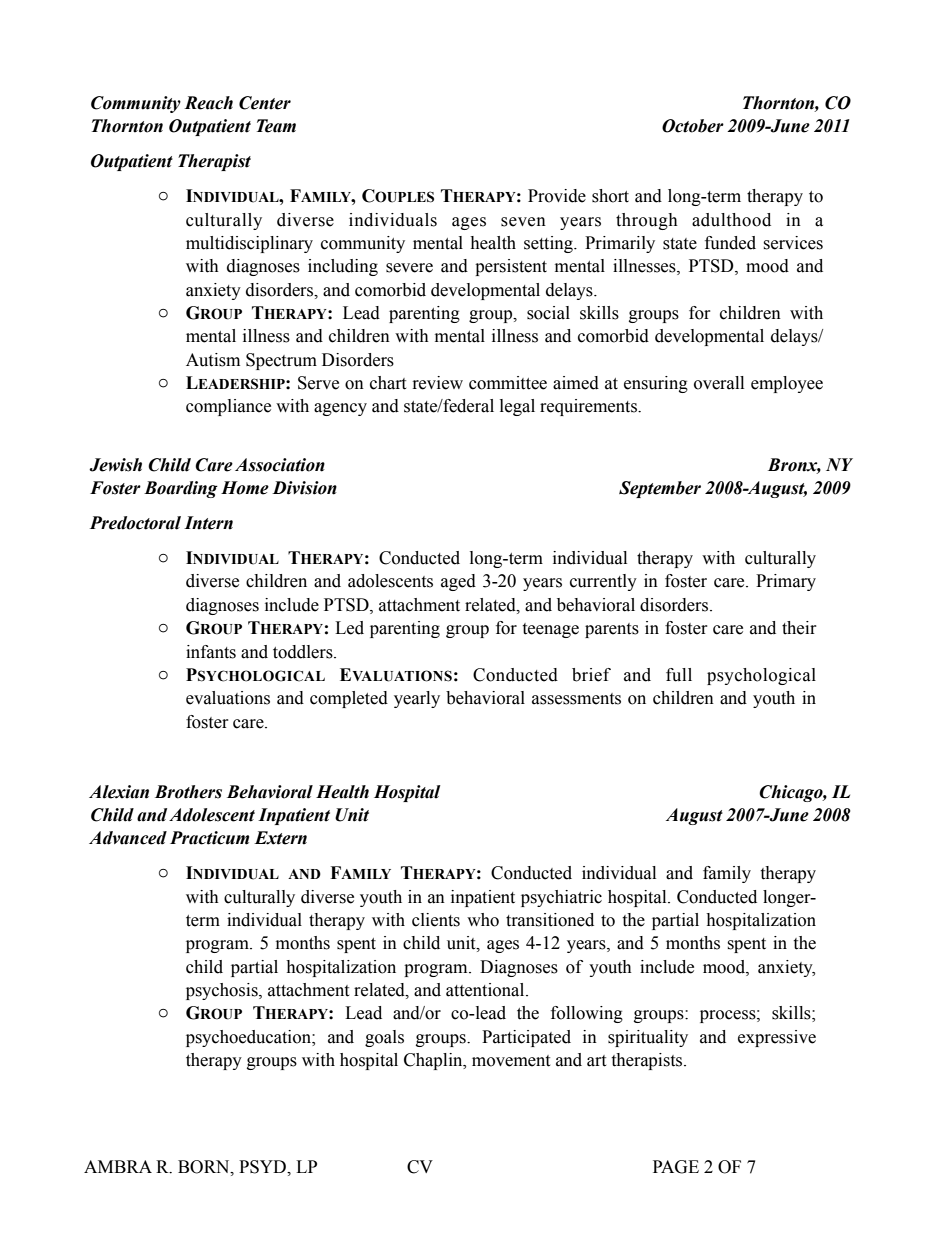 This screenshot has height=1233, width=952. Describe the element at coordinates (557, 196) in the screenshot. I see `Provide` at that location.
